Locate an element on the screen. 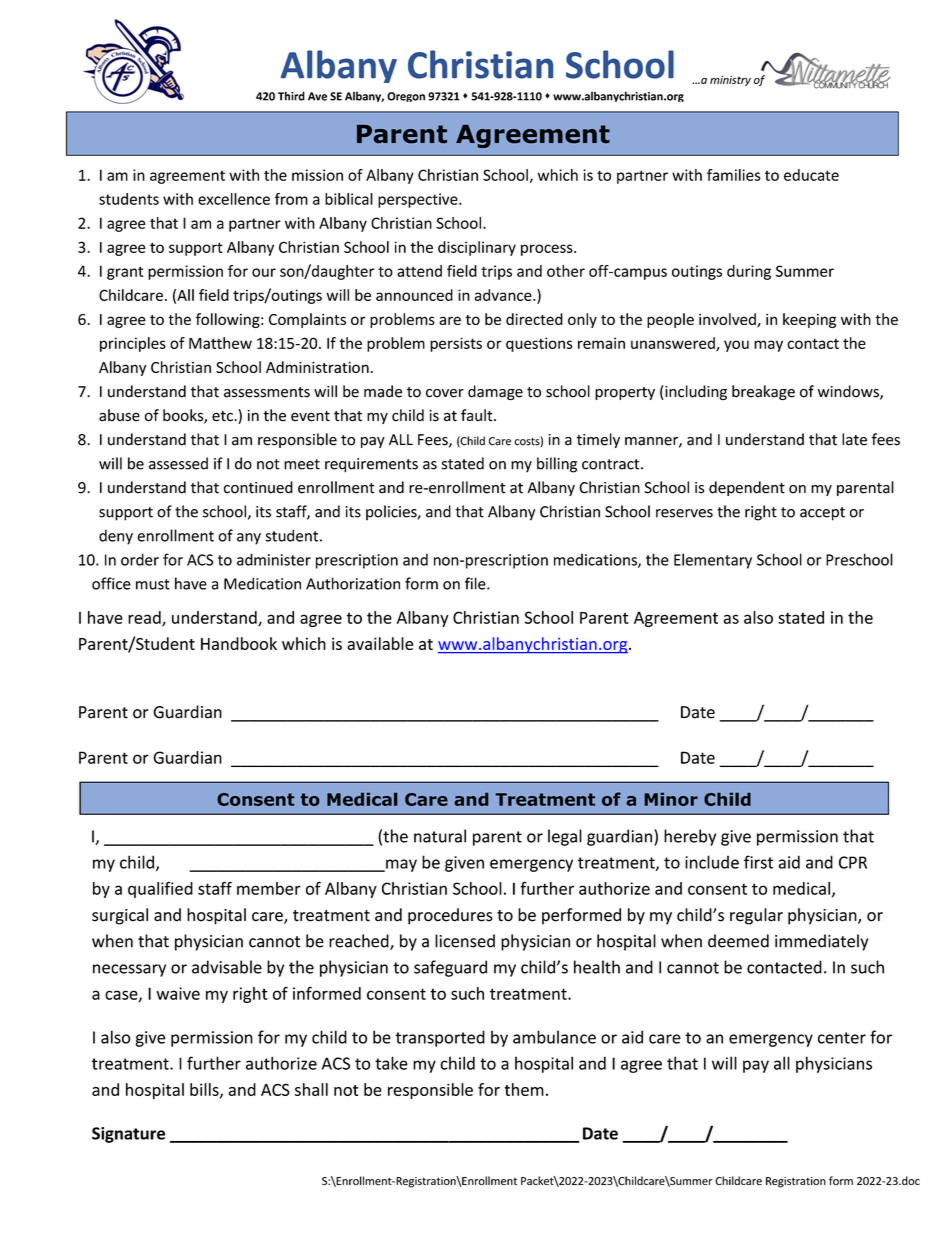 This screenshot has height=1233, width=952. Oregon is located at coordinates (406, 97).
